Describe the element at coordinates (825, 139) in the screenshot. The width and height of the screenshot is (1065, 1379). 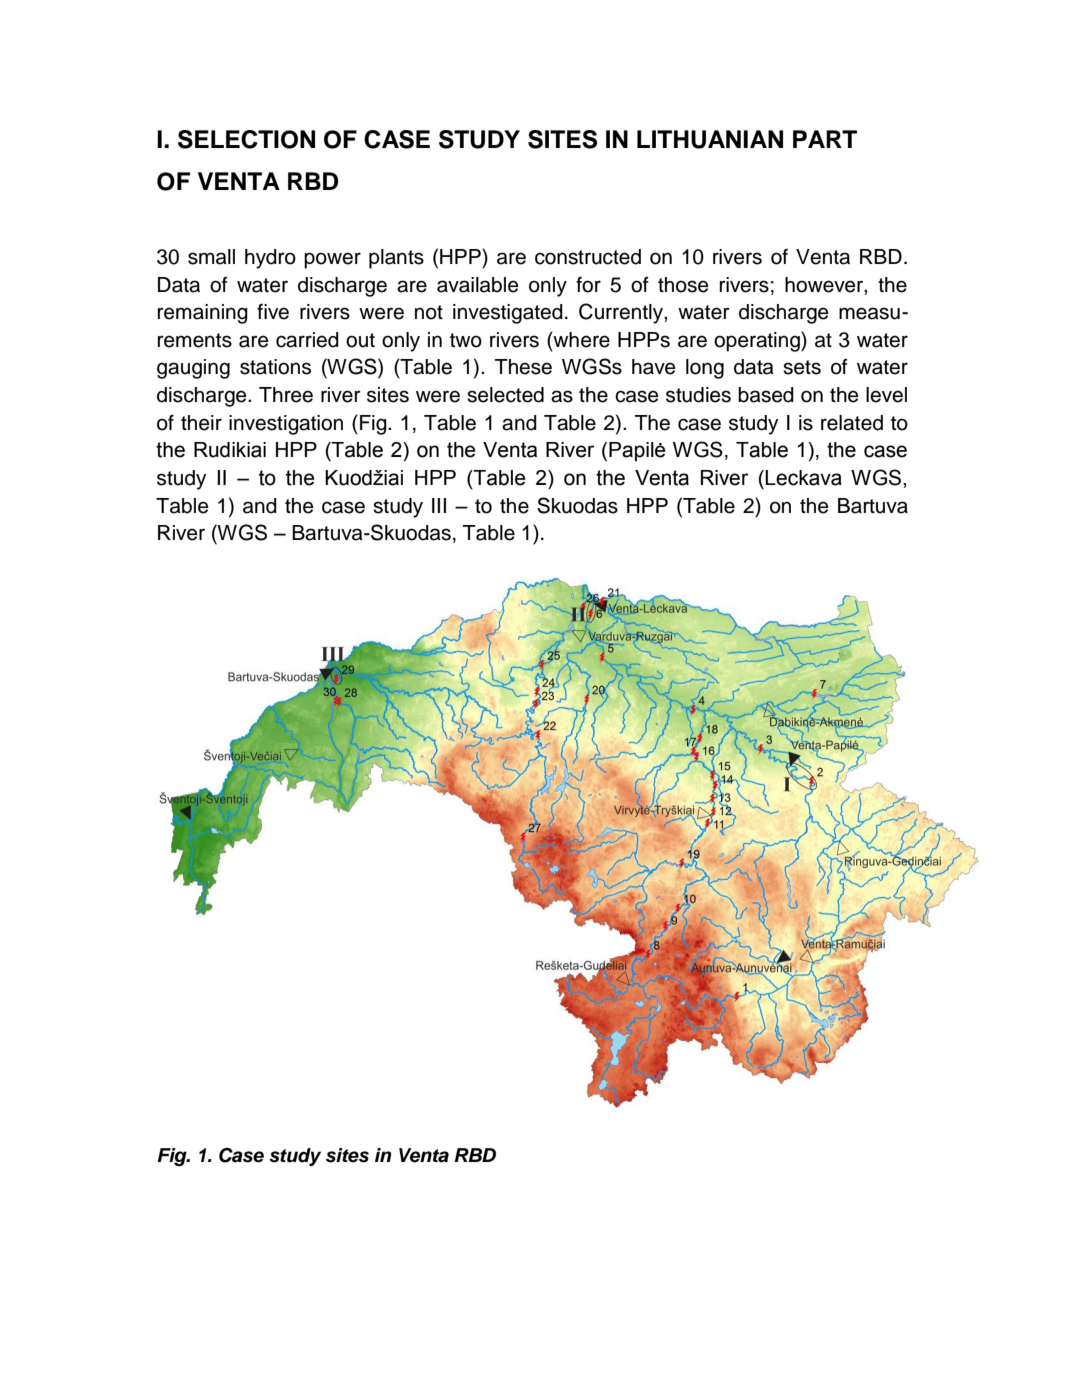
I see `PART` at that location.
